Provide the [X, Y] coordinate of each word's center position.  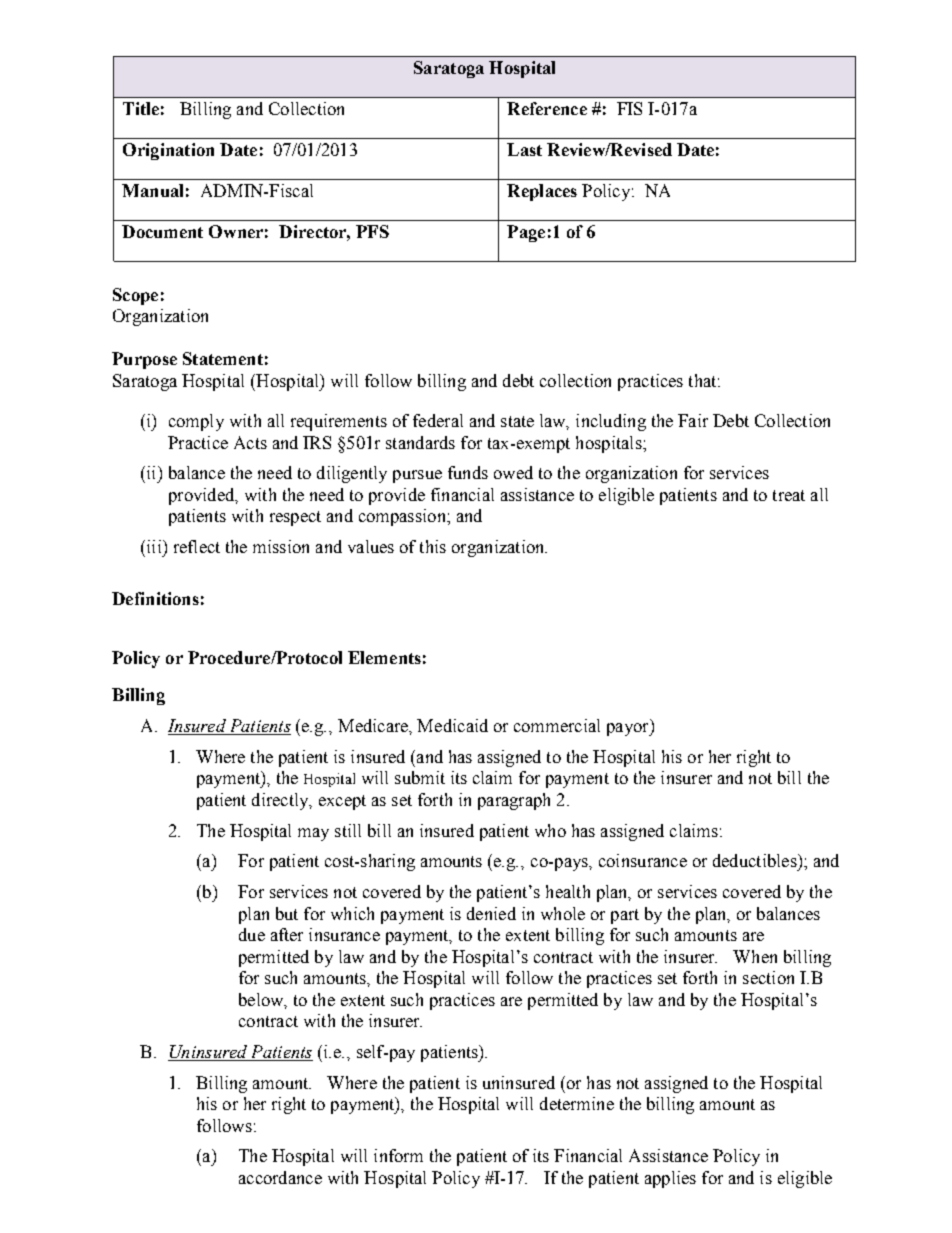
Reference [547, 108]
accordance [280, 1177]
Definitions [155, 598]
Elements [384, 657]
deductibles [756, 860]
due [252, 934]
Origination [168, 151]
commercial [557, 725]
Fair [693, 420]
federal [438, 420]
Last [524, 149]
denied [491, 913]
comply [196, 422]
